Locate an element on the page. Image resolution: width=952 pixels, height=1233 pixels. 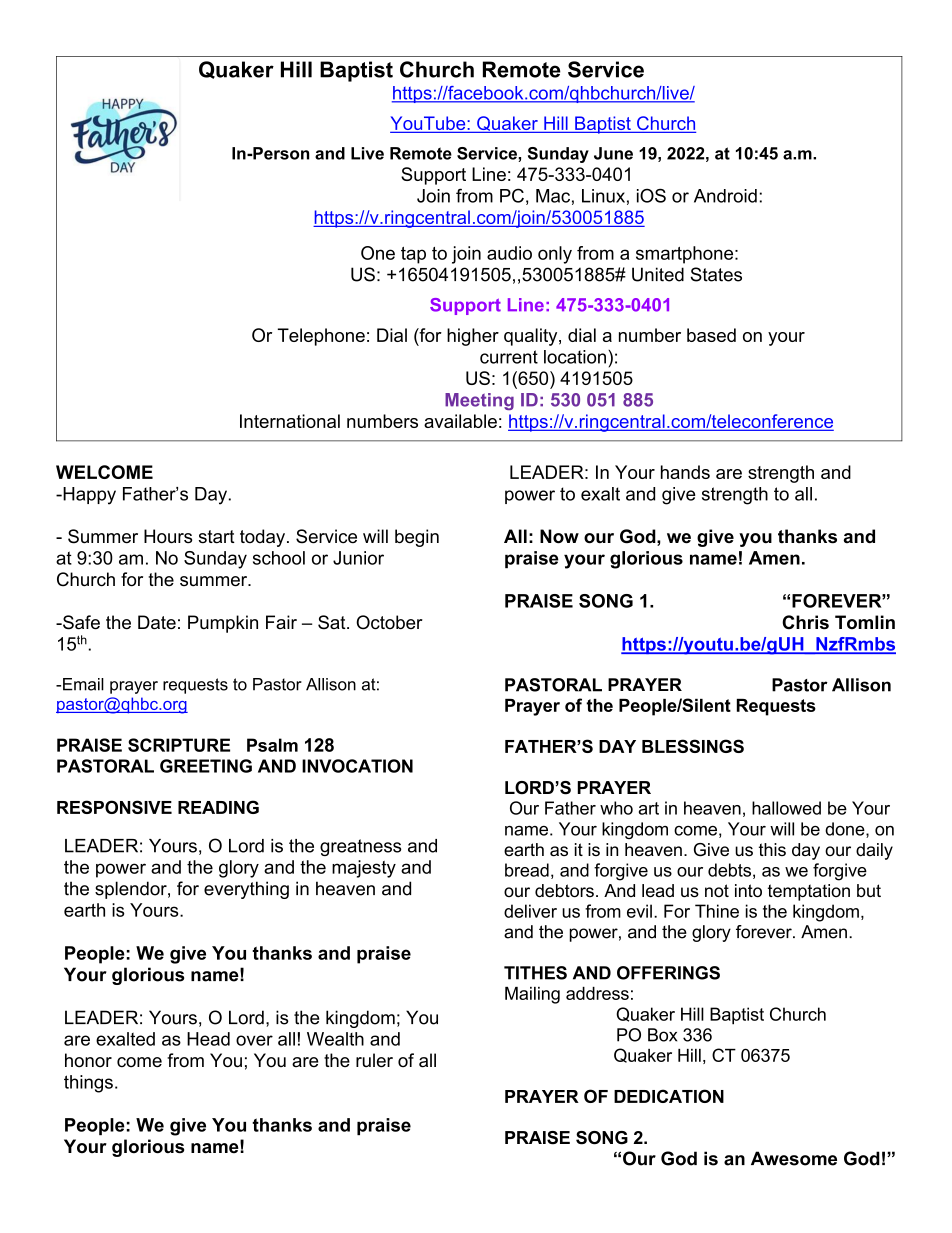
things is located at coordinates (88, 1084).
